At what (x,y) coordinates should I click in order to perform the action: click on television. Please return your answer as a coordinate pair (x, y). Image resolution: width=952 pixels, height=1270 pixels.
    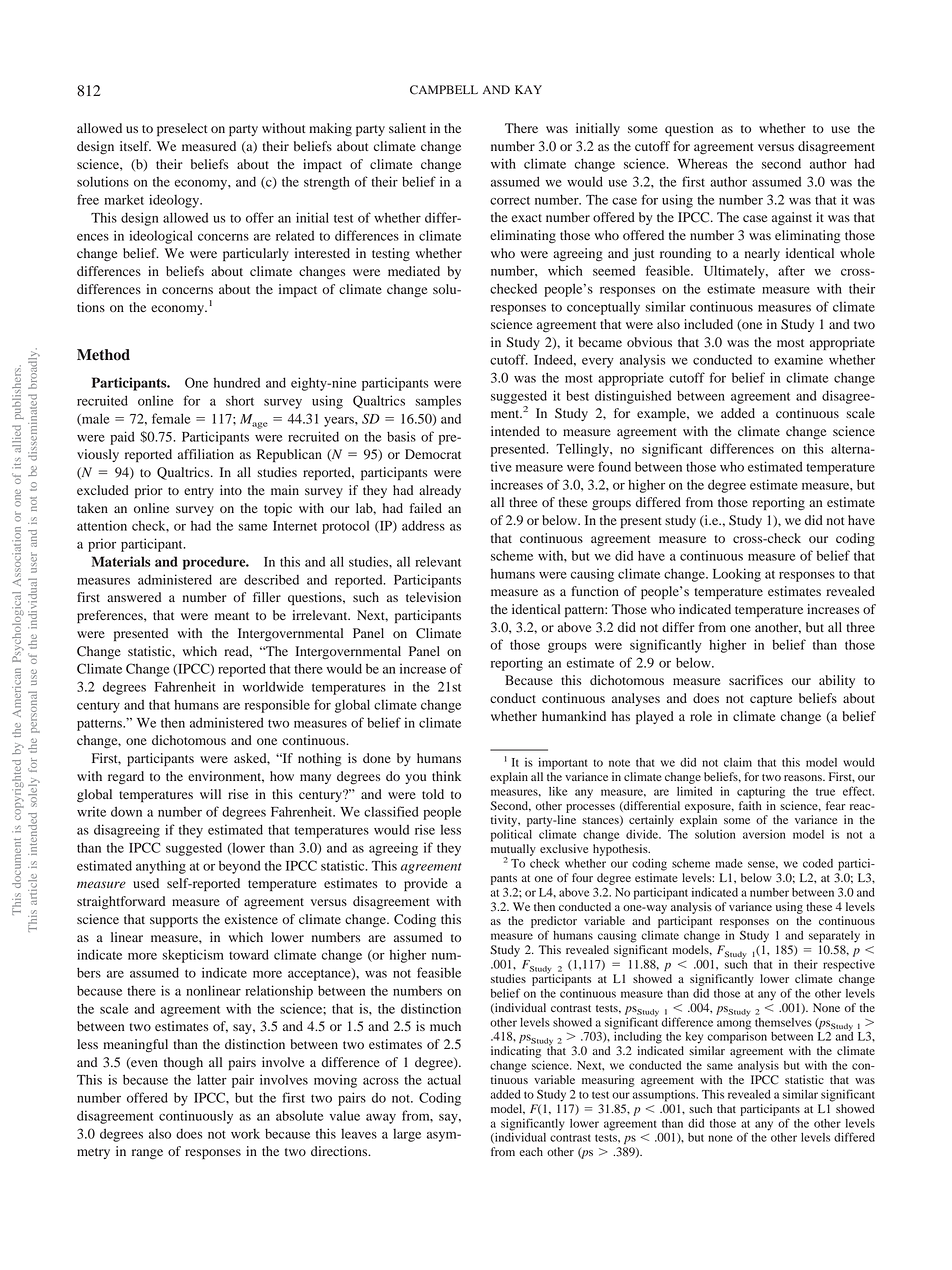
    Looking at the image, I should click on (433, 597).
